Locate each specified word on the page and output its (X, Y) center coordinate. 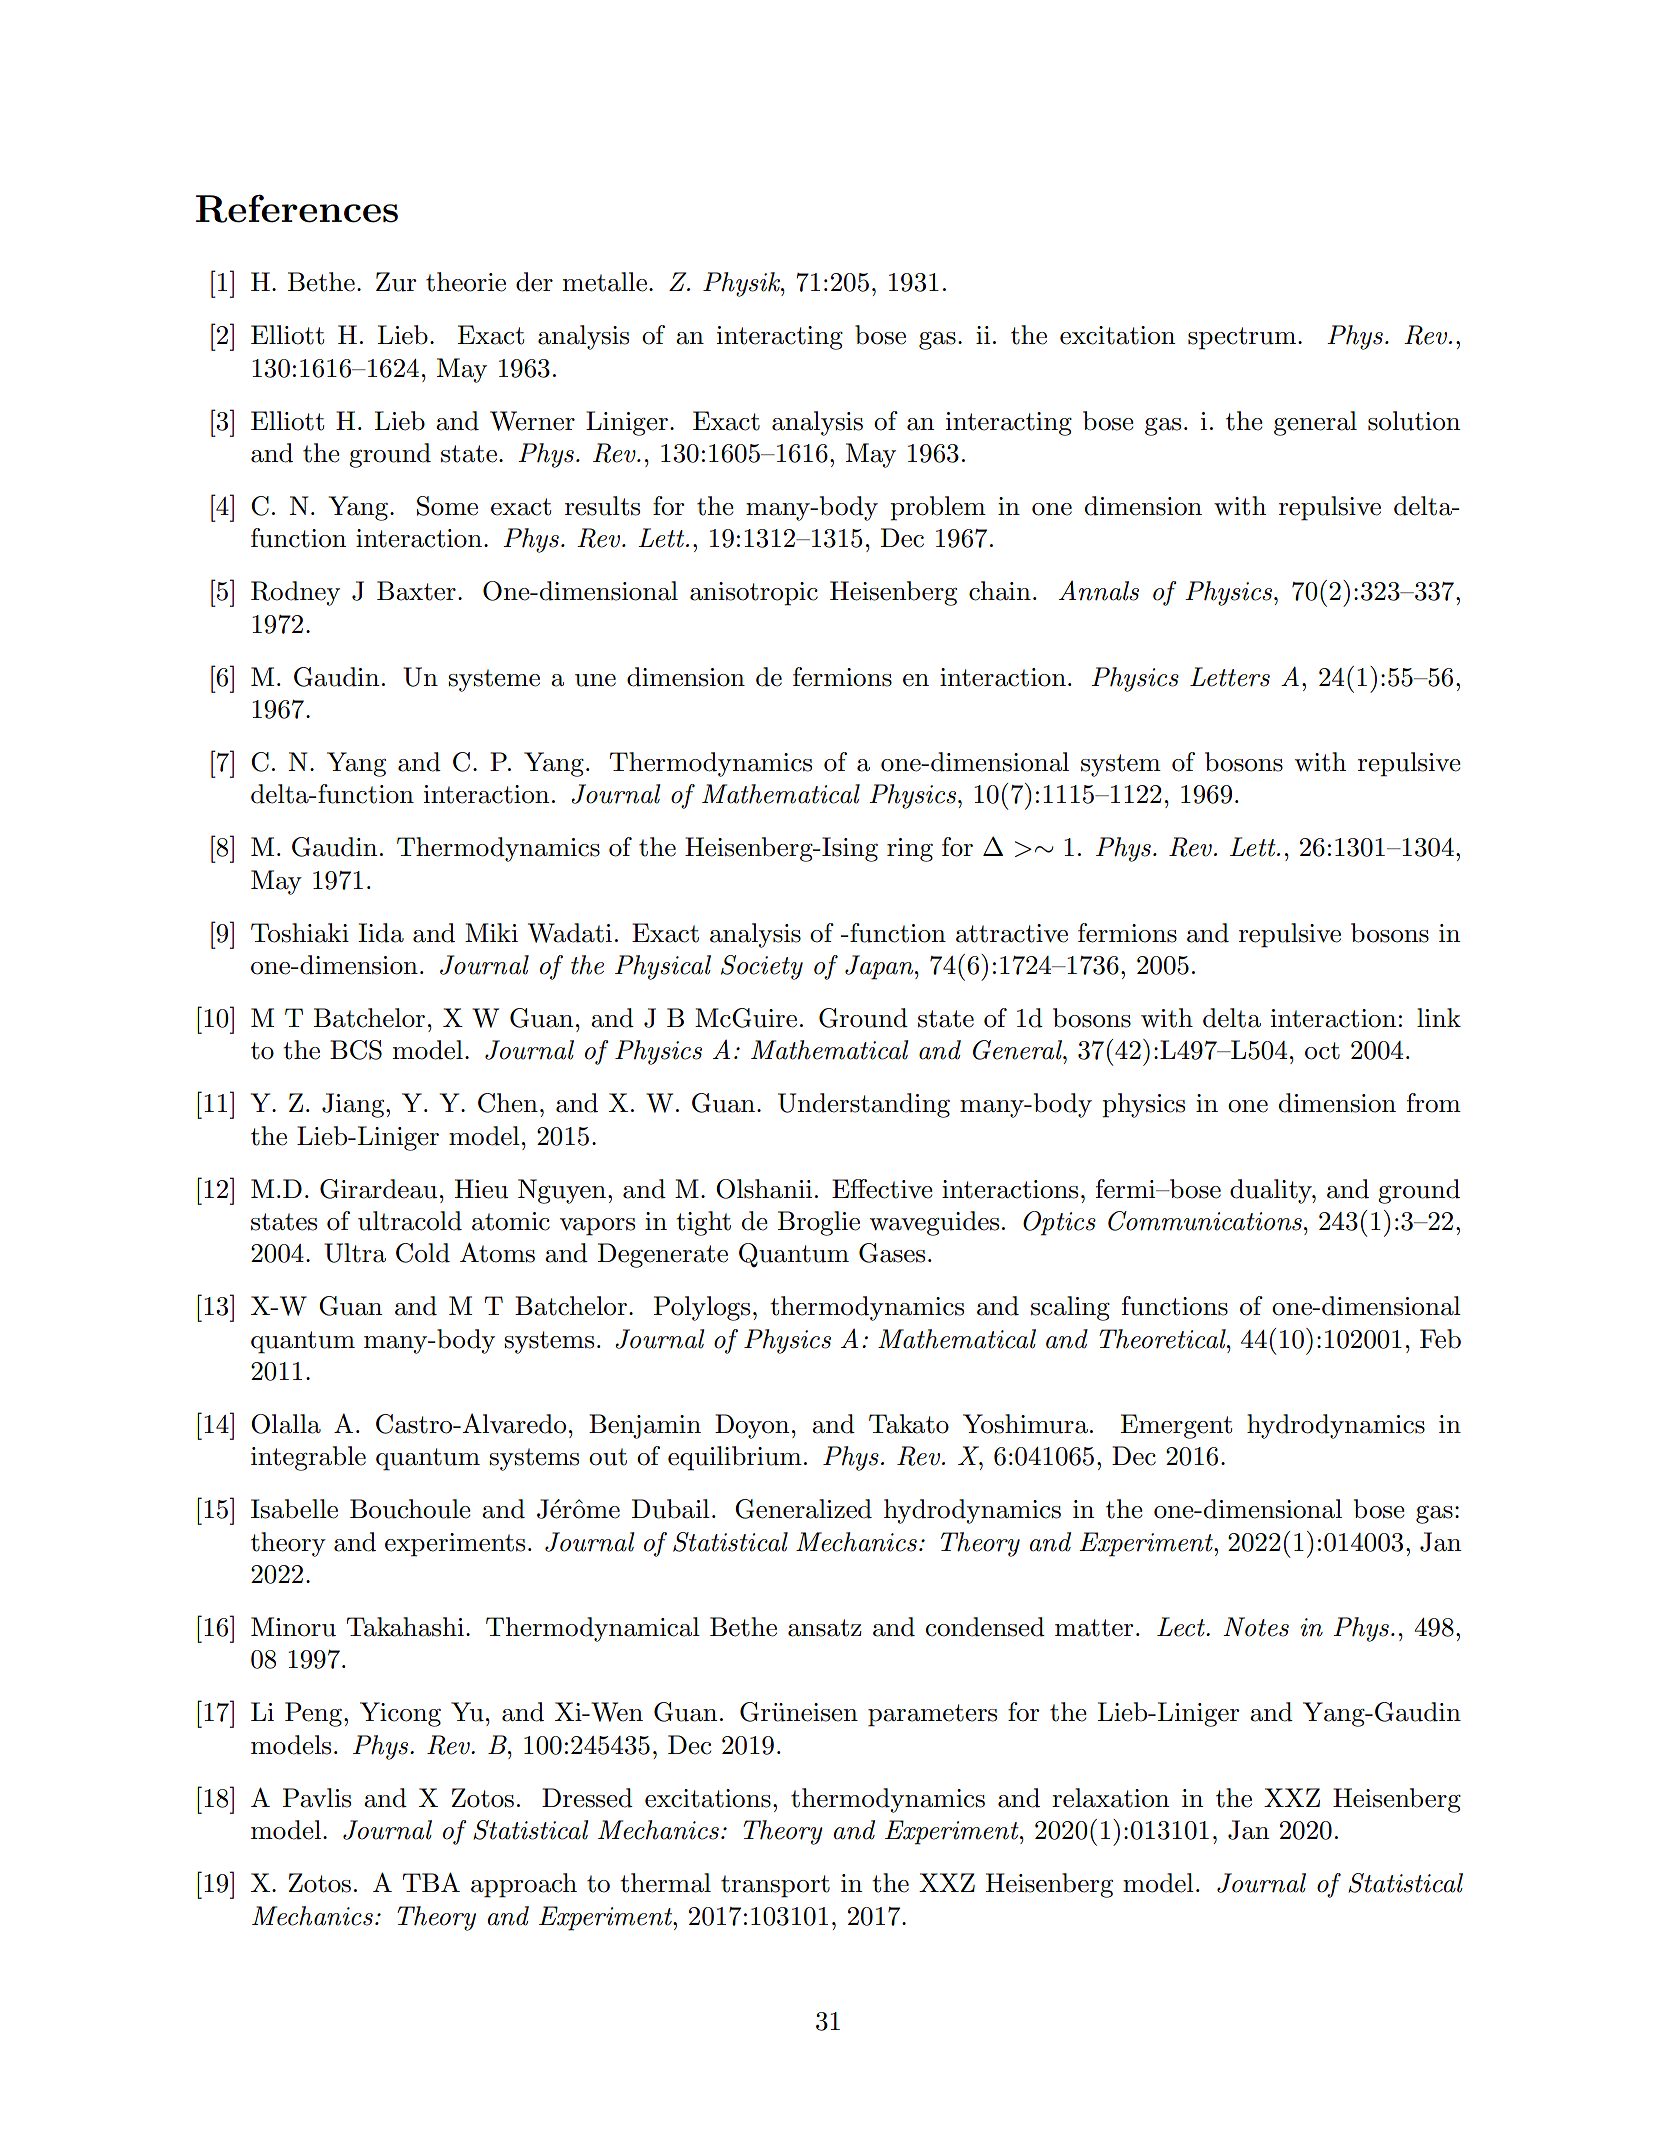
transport (775, 1886)
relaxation (1110, 1798)
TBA (431, 1882)
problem (938, 508)
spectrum (1243, 338)
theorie (466, 282)
